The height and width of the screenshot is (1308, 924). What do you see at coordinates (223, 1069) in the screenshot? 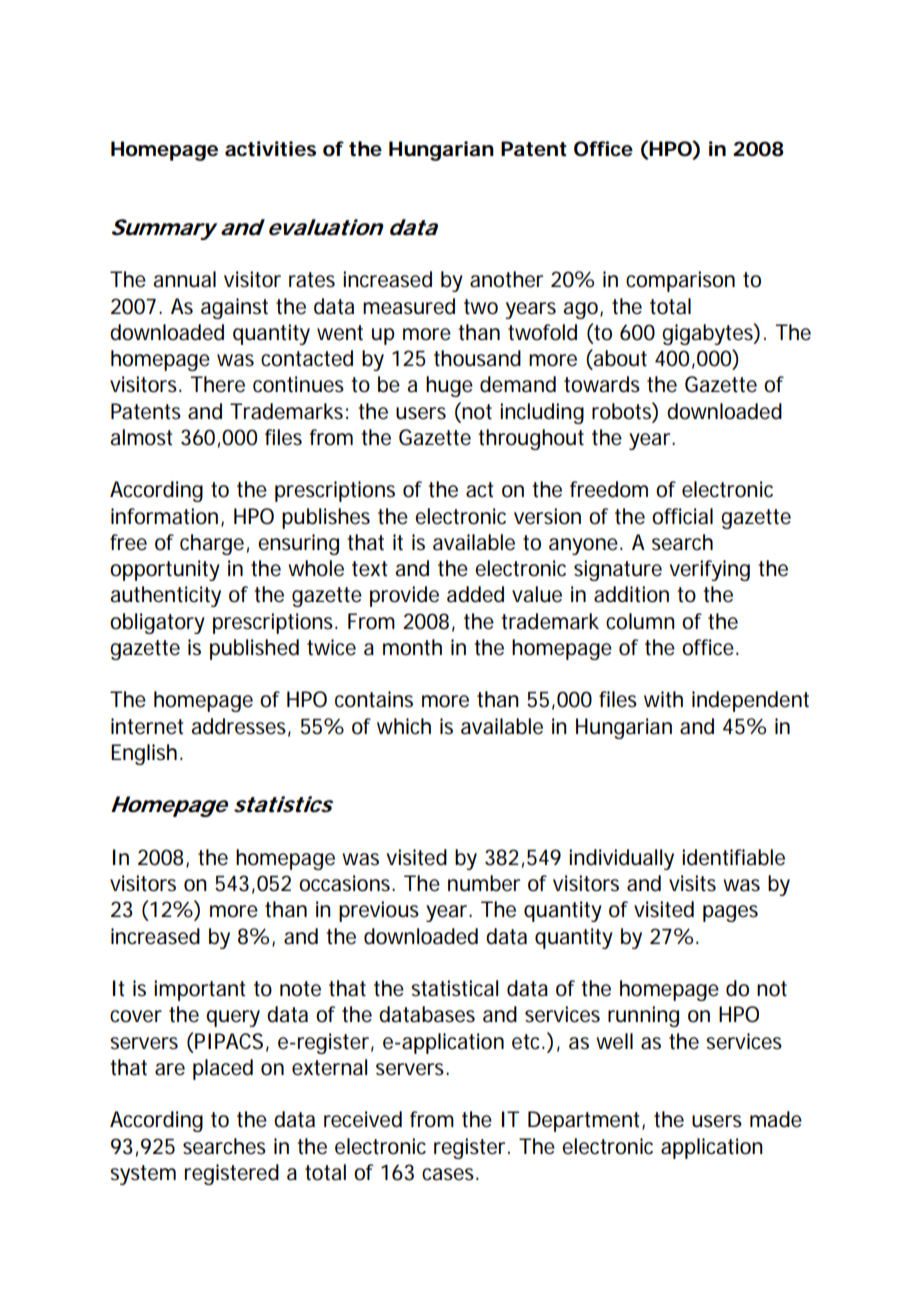
I see `placed` at bounding box center [223, 1069].
